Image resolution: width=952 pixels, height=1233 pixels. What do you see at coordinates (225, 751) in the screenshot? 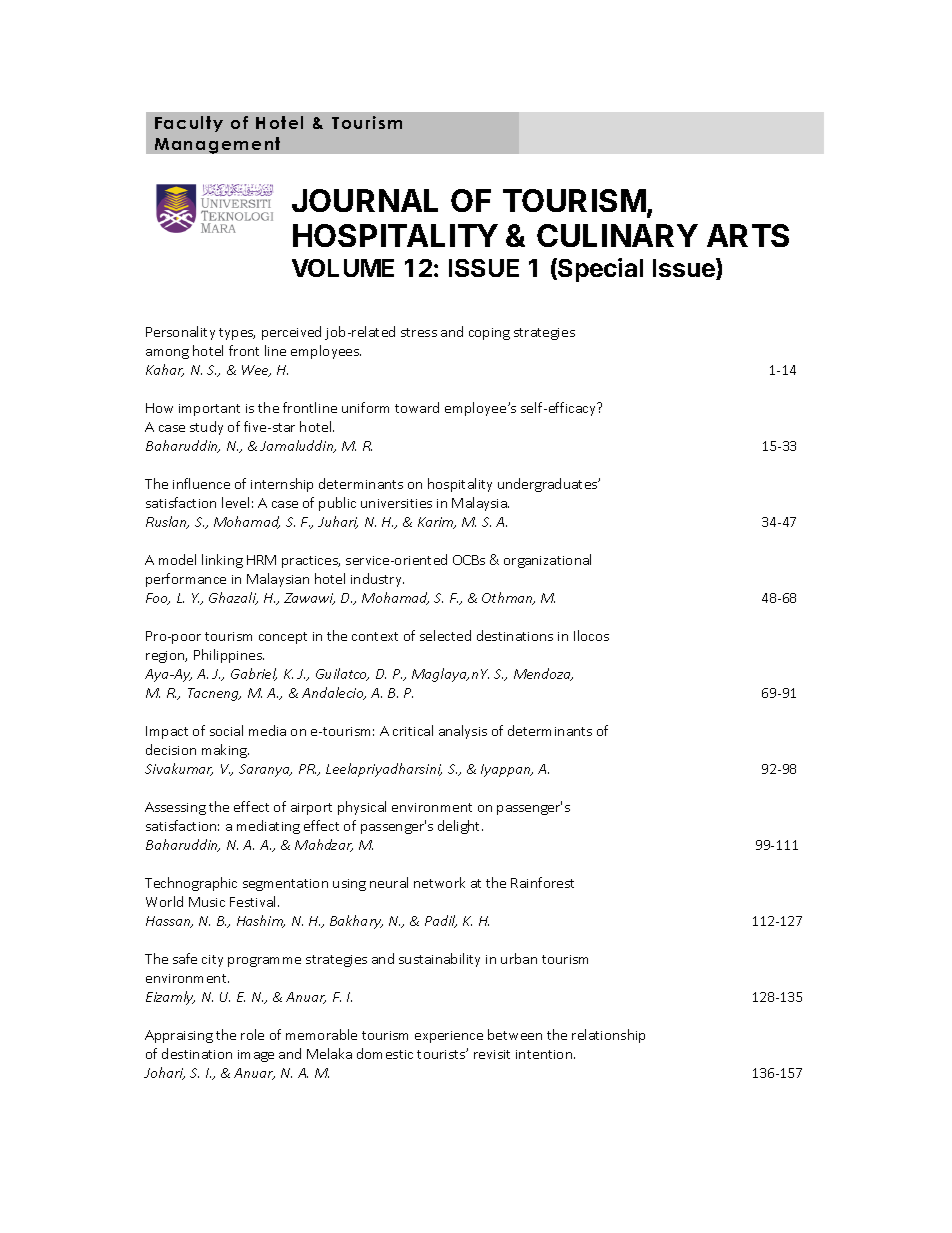
I see `making` at bounding box center [225, 751].
